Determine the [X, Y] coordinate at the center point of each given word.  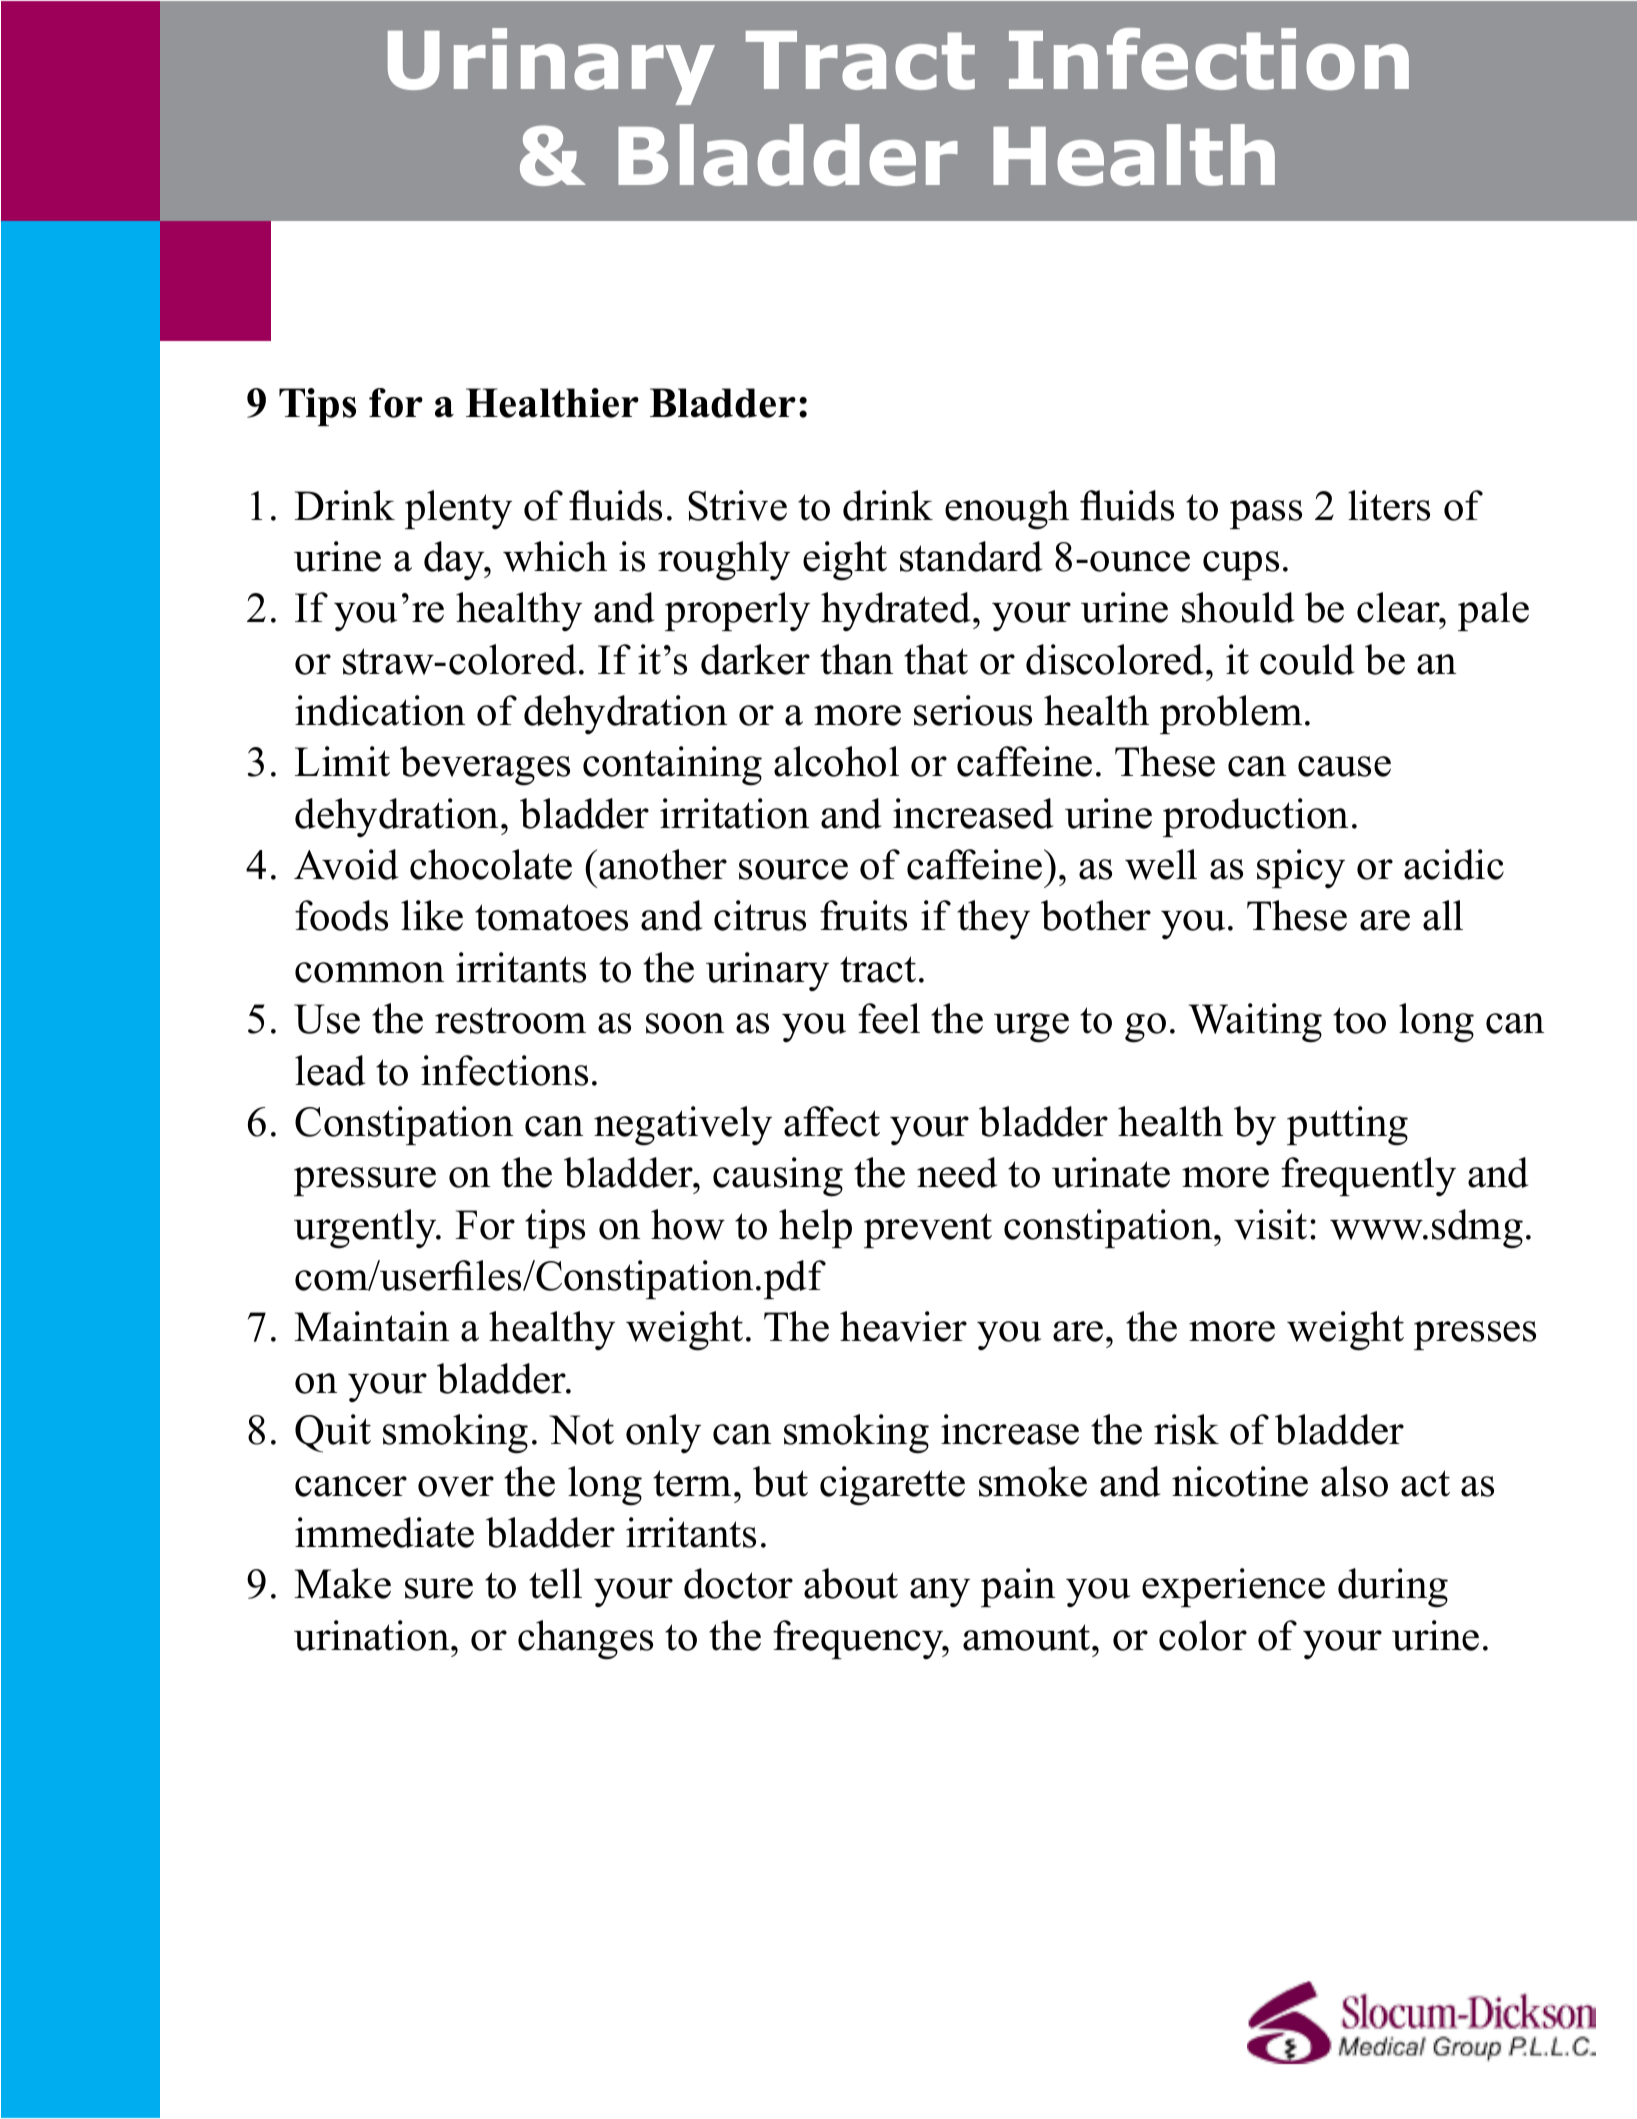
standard [971, 556]
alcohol [836, 761]
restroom [510, 1020]
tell [555, 1583]
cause [1344, 766]
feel [889, 1018]
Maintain [371, 1326]
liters [1389, 505]
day [455, 560]
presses [1475, 1335]
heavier [903, 1326]
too [1359, 1020]
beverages [485, 766]
